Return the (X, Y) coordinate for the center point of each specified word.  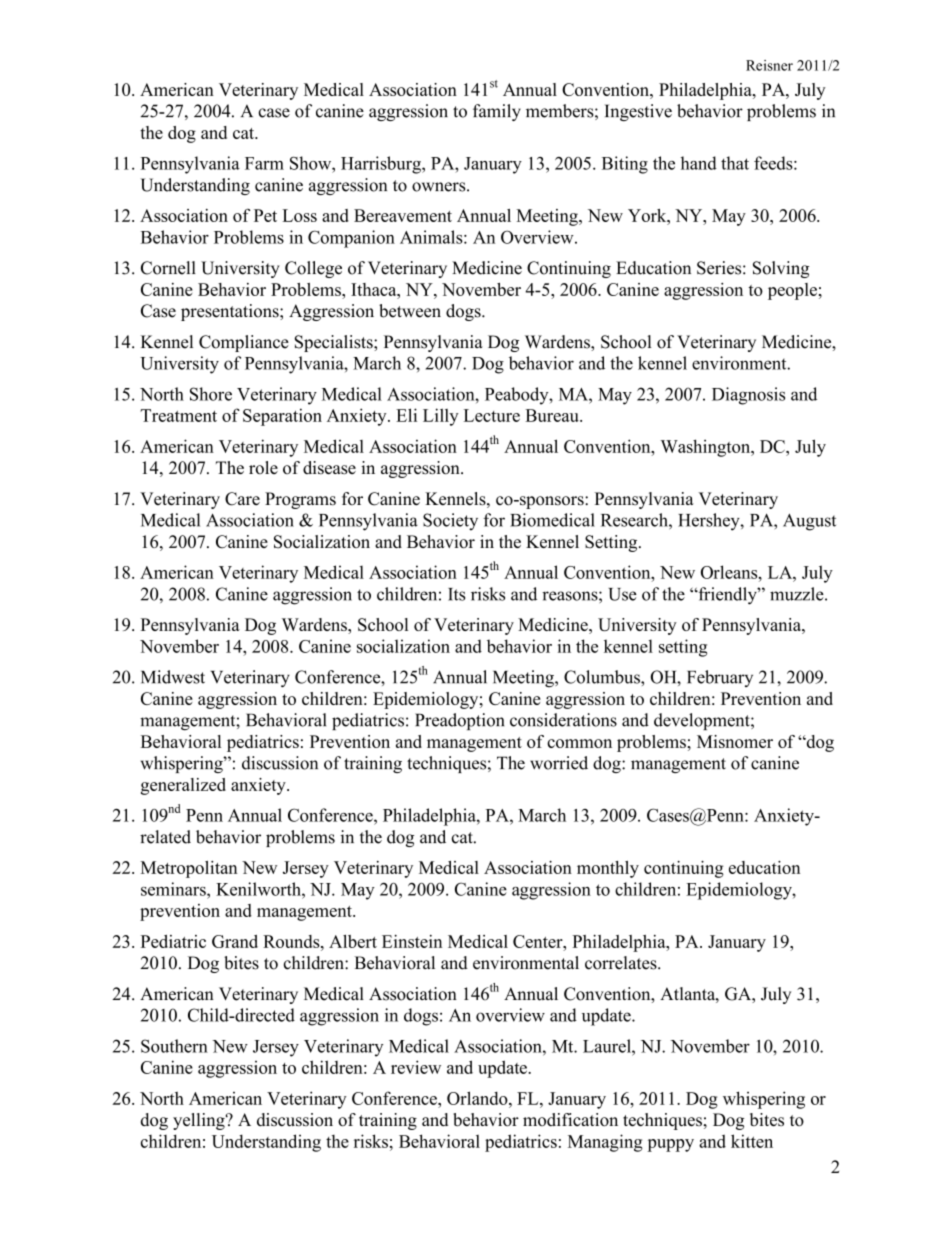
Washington (707, 448)
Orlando (478, 1098)
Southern (174, 1046)
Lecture (492, 415)
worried (559, 763)
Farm (264, 163)
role (263, 468)
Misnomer (735, 741)
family (497, 112)
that (735, 163)
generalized (183, 786)
